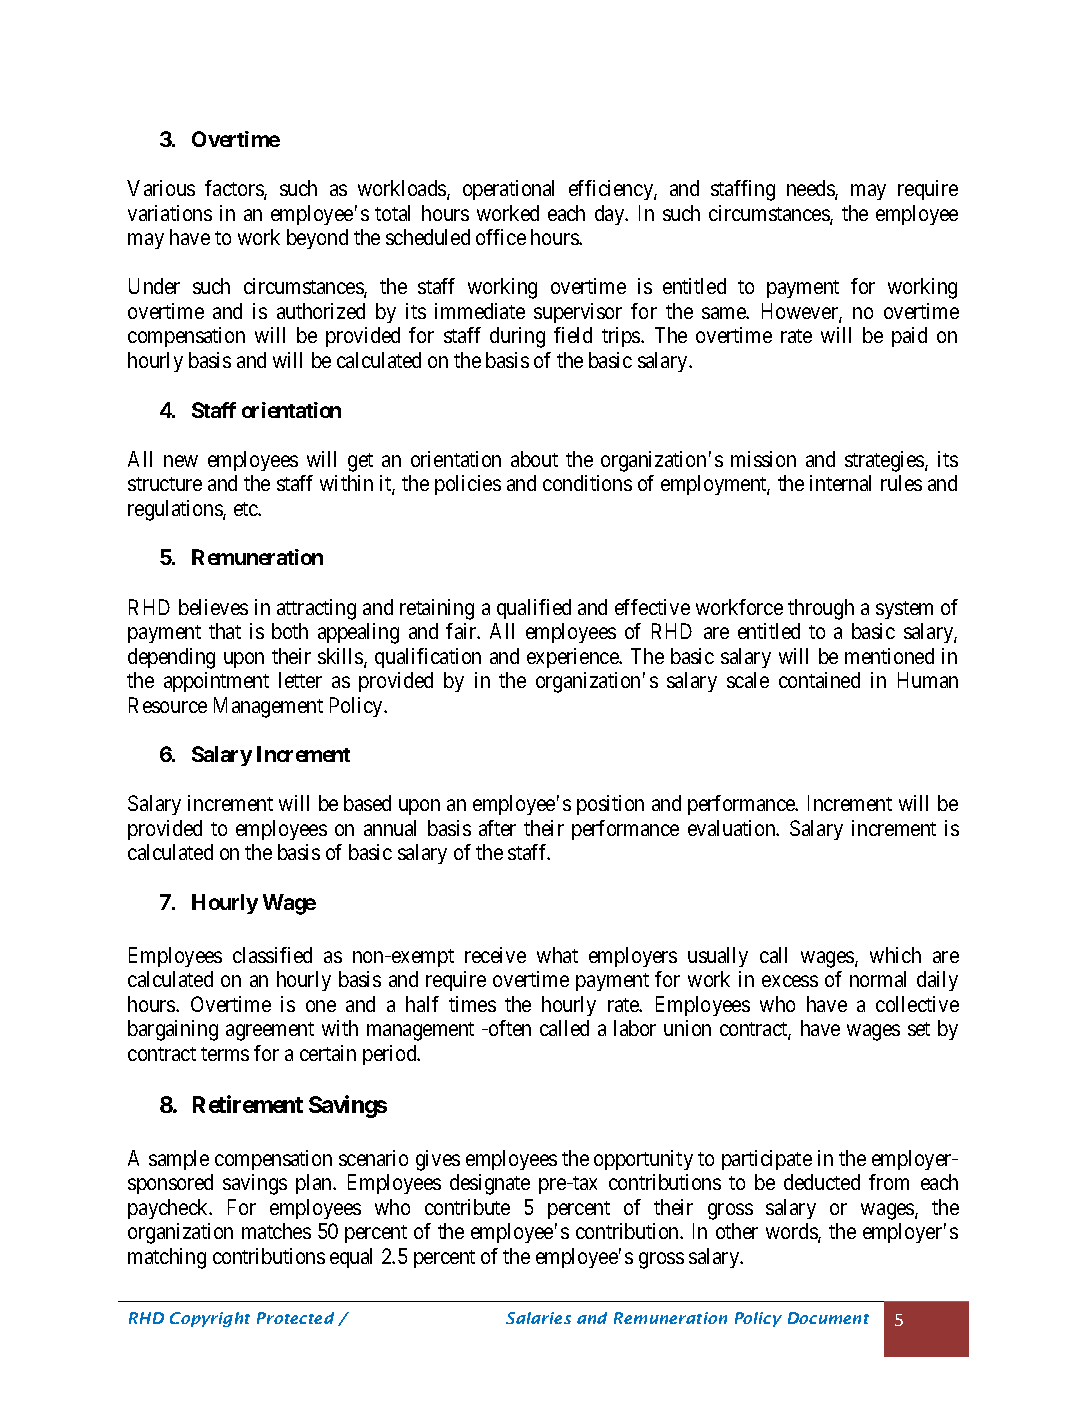  Describe the element at coordinates (610, 805) in the screenshot. I see `position` at that location.
